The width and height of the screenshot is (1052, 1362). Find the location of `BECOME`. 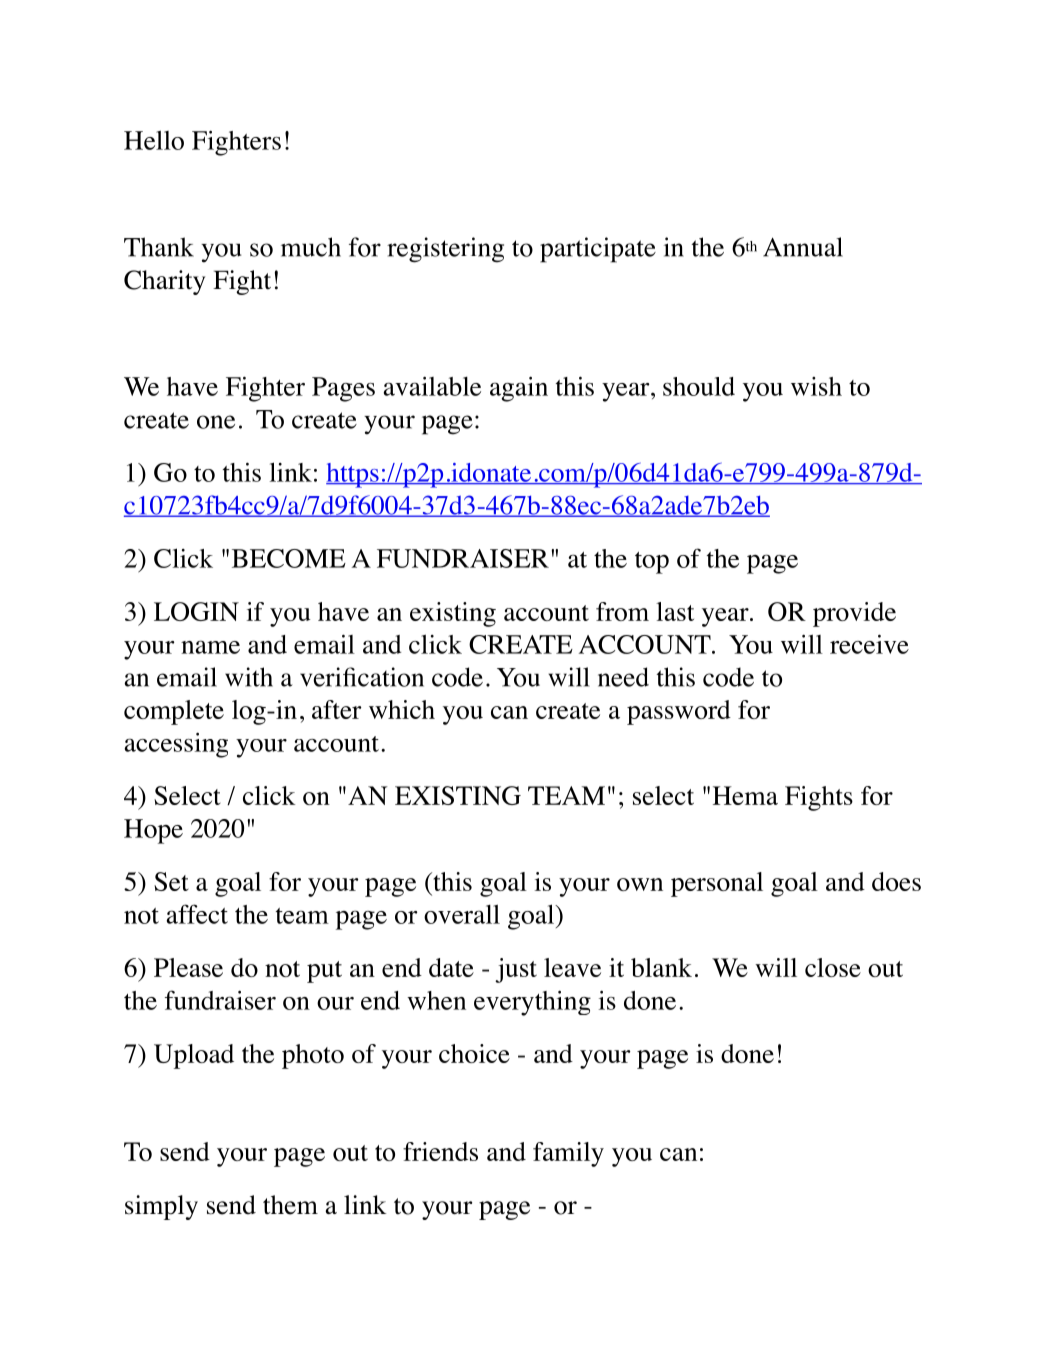

BECOME is located at coordinates (289, 558).
